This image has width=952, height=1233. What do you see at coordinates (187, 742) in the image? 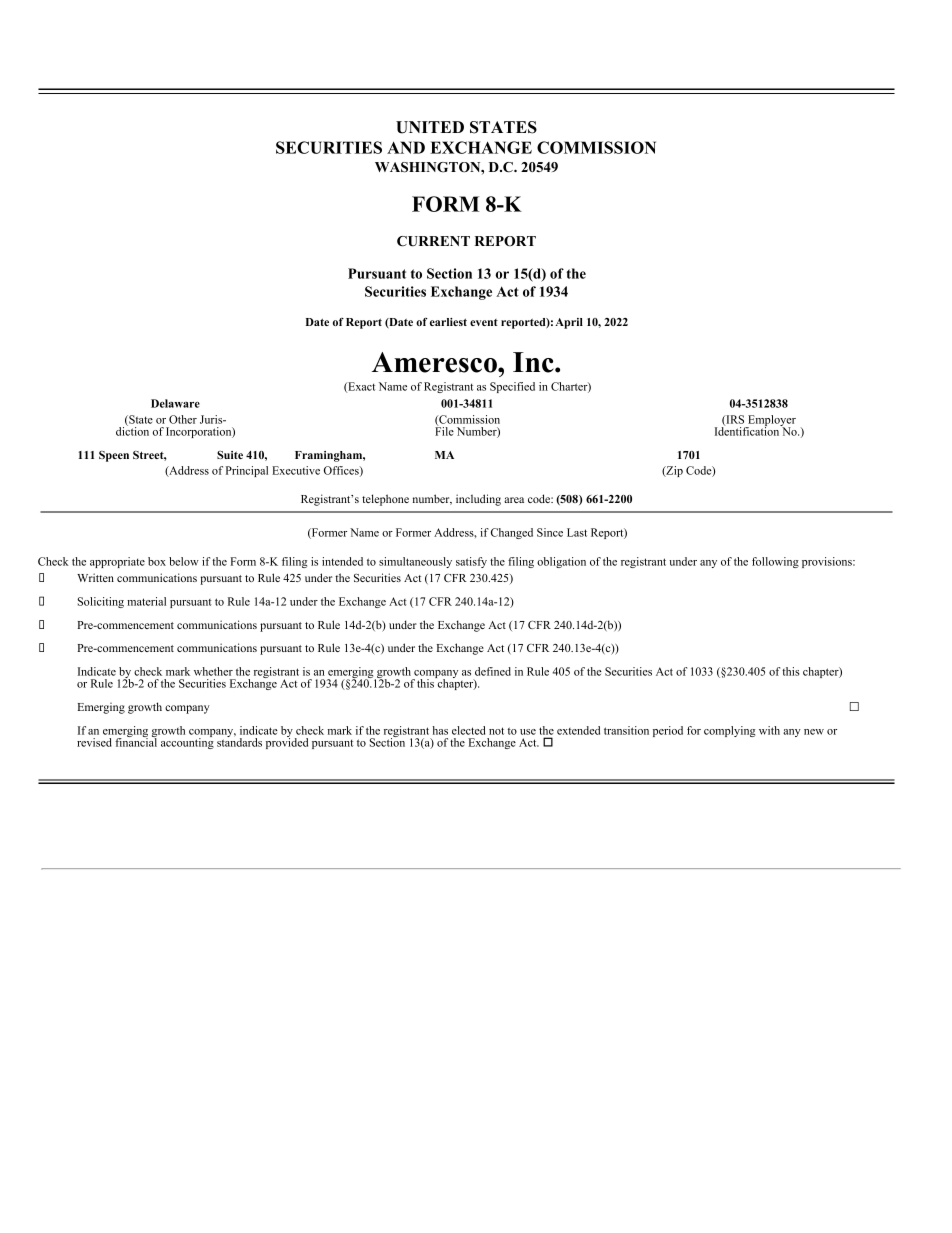
I see `accounting` at bounding box center [187, 742].
